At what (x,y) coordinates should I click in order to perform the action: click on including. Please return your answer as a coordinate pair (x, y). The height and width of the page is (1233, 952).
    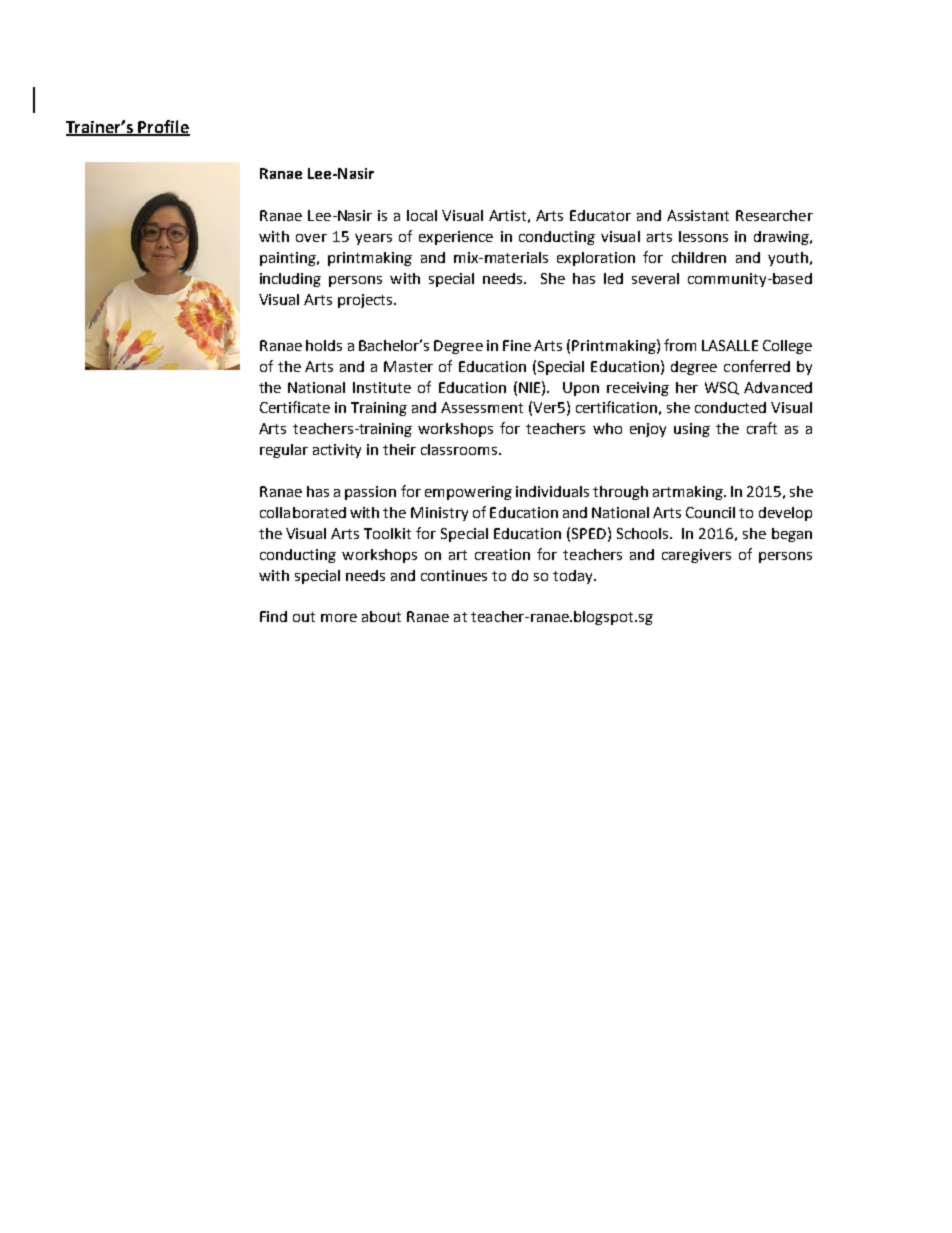
    Looking at the image, I should click on (290, 280).
